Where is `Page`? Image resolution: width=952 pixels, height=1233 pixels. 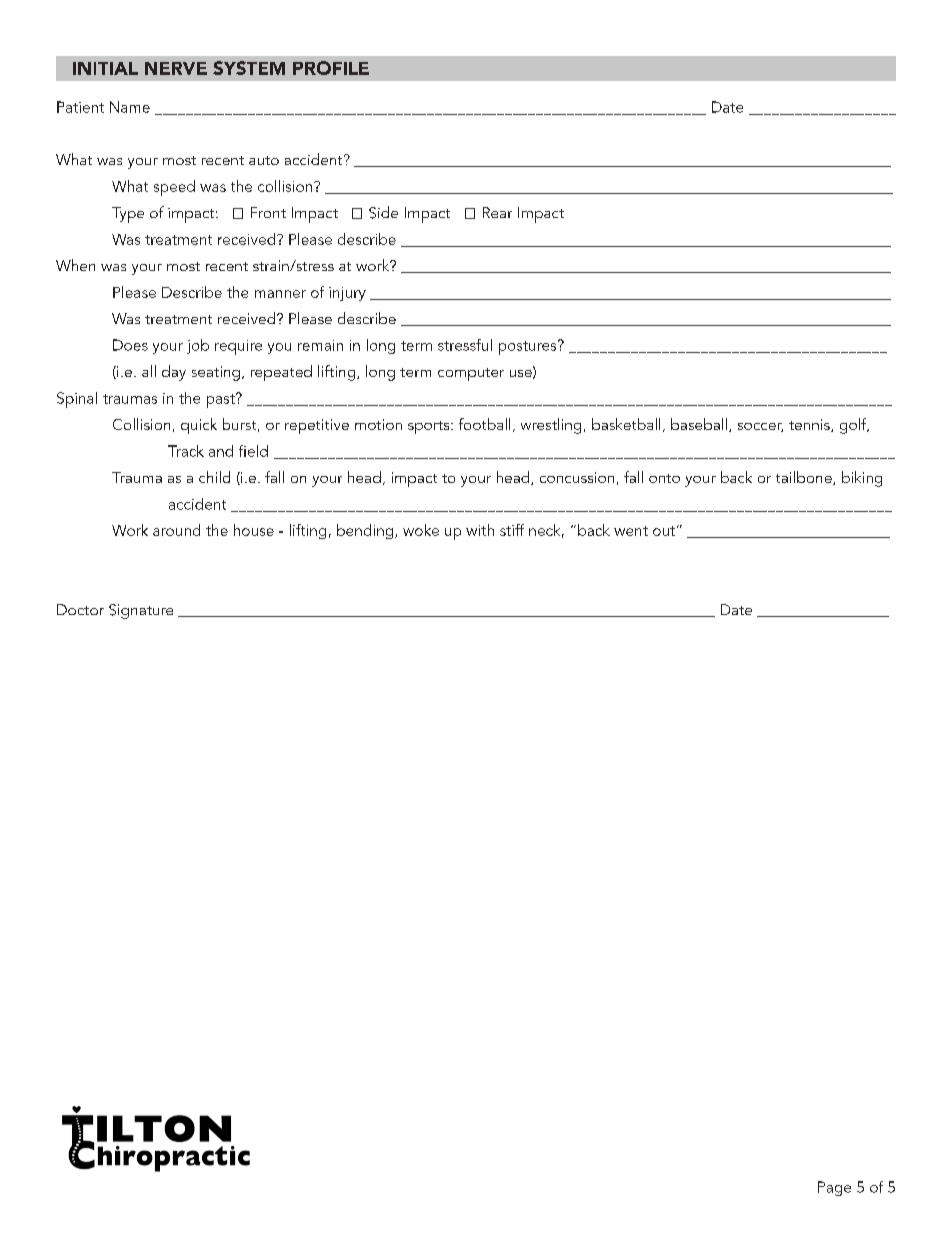
Page is located at coordinates (834, 1188).
